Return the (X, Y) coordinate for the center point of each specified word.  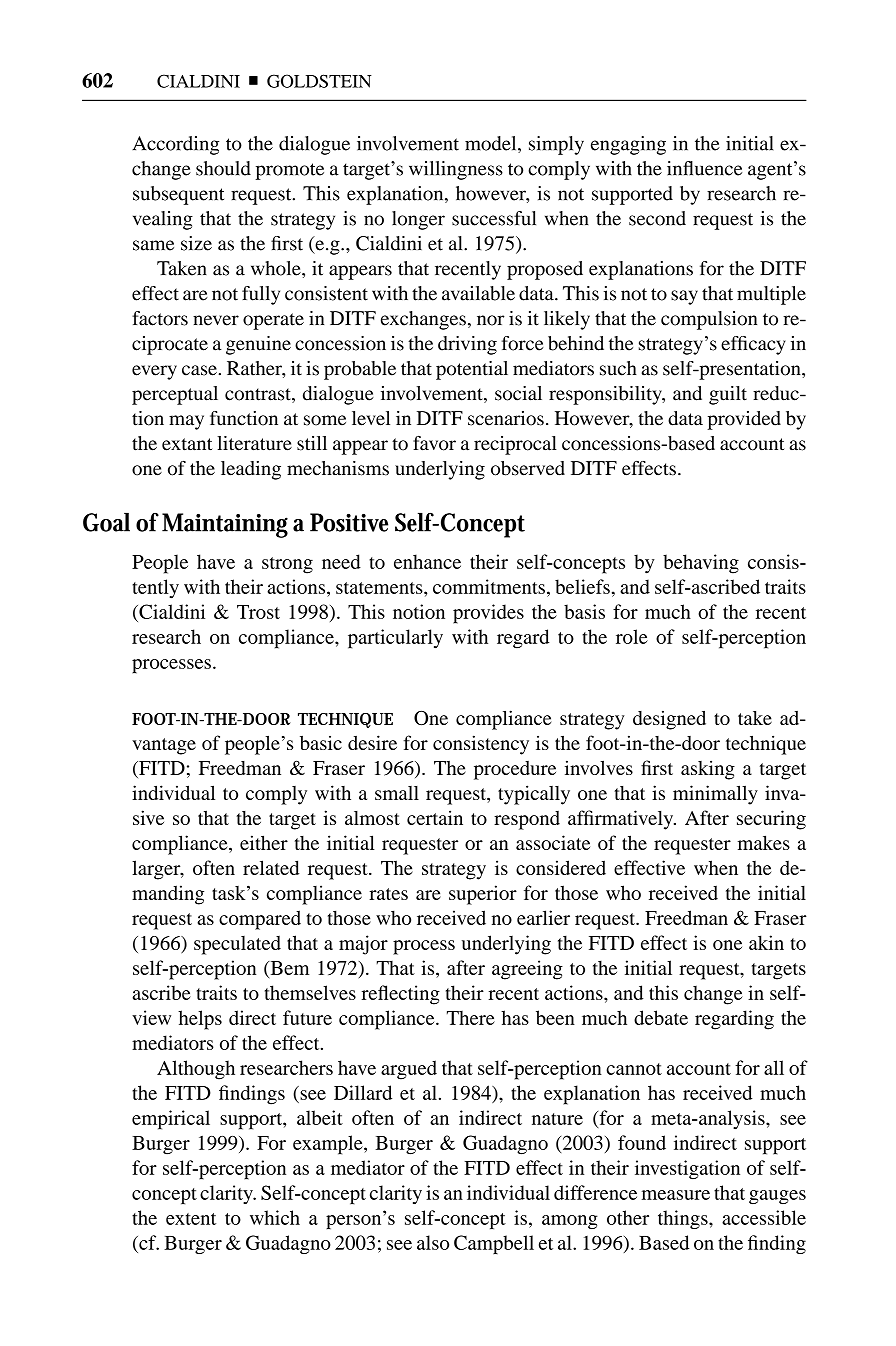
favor (434, 443)
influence (704, 168)
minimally (715, 795)
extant (187, 444)
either (264, 842)
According (175, 145)
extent (191, 1219)
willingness (456, 170)
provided (744, 420)
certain (435, 817)
